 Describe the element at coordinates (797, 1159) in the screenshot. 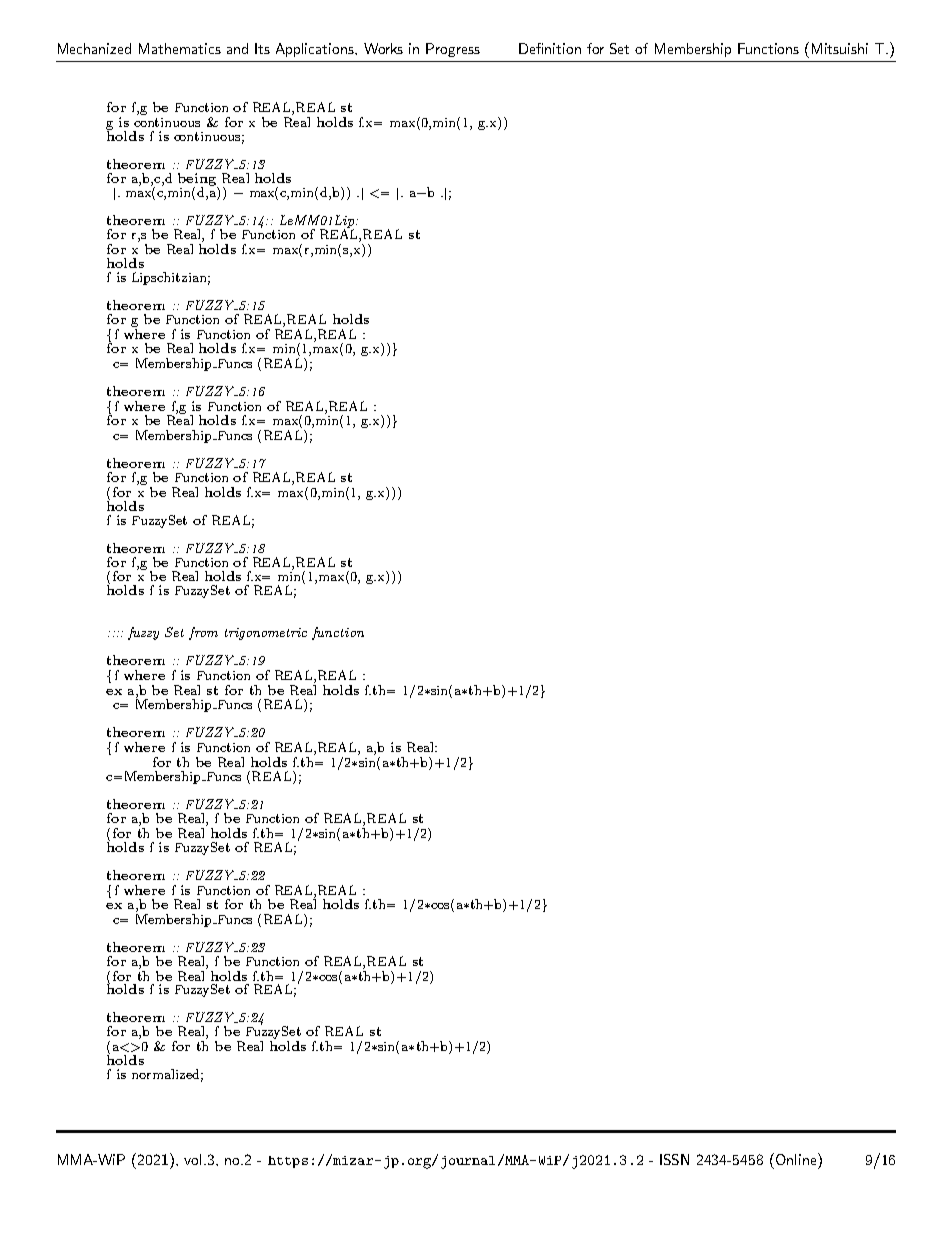

I see `Online` at that location.
